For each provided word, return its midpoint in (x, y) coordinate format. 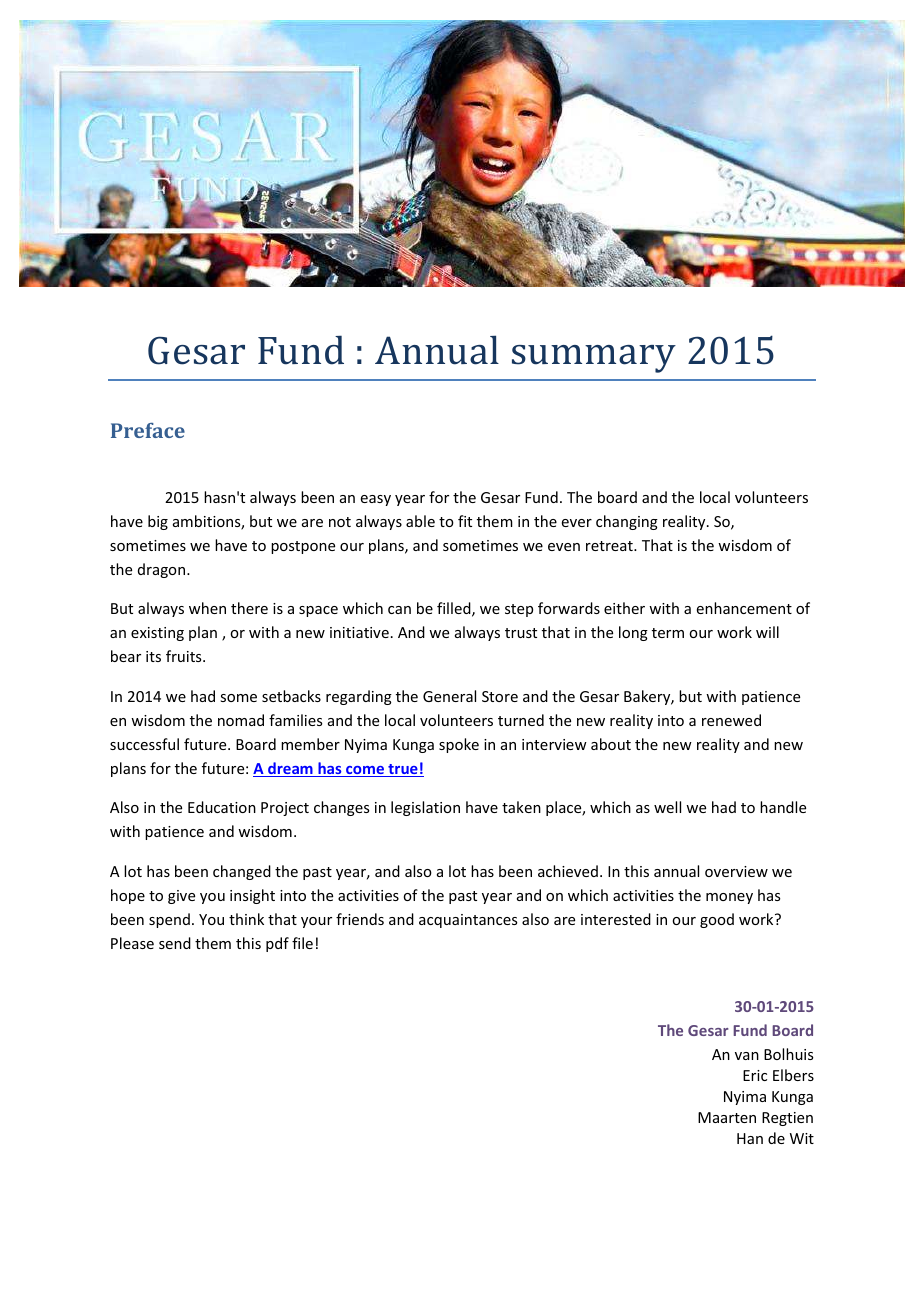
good (717, 920)
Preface (148, 430)
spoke (459, 745)
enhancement (744, 608)
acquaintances (468, 921)
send (175, 943)
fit (465, 521)
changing (627, 522)
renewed (731, 720)
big (158, 522)
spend (169, 920)
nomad (241, 720)
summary (594, 359)
